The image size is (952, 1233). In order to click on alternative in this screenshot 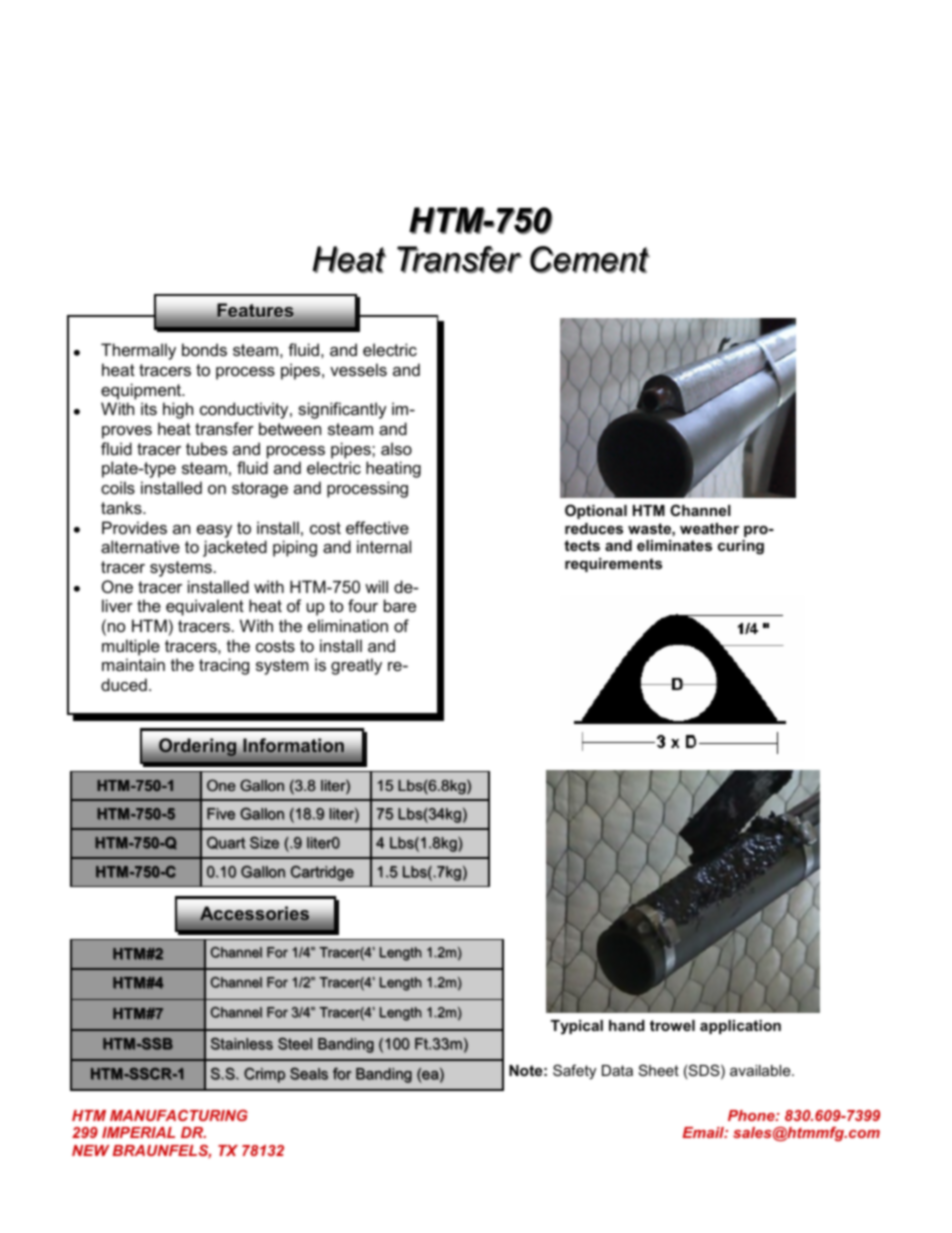, I will do `click(140, 546)`.
